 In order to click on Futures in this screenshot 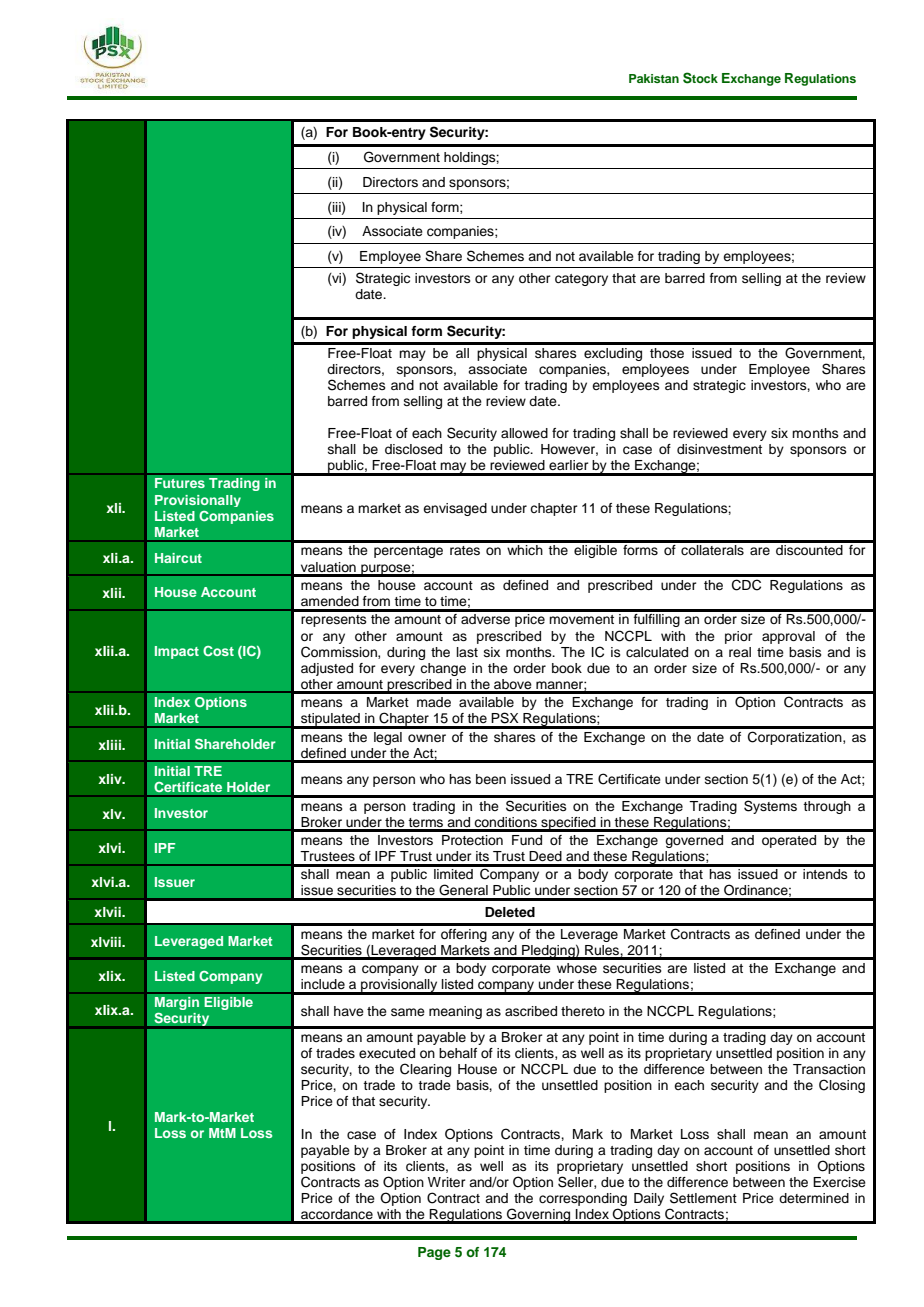, I will do `click(180, 483)`.
